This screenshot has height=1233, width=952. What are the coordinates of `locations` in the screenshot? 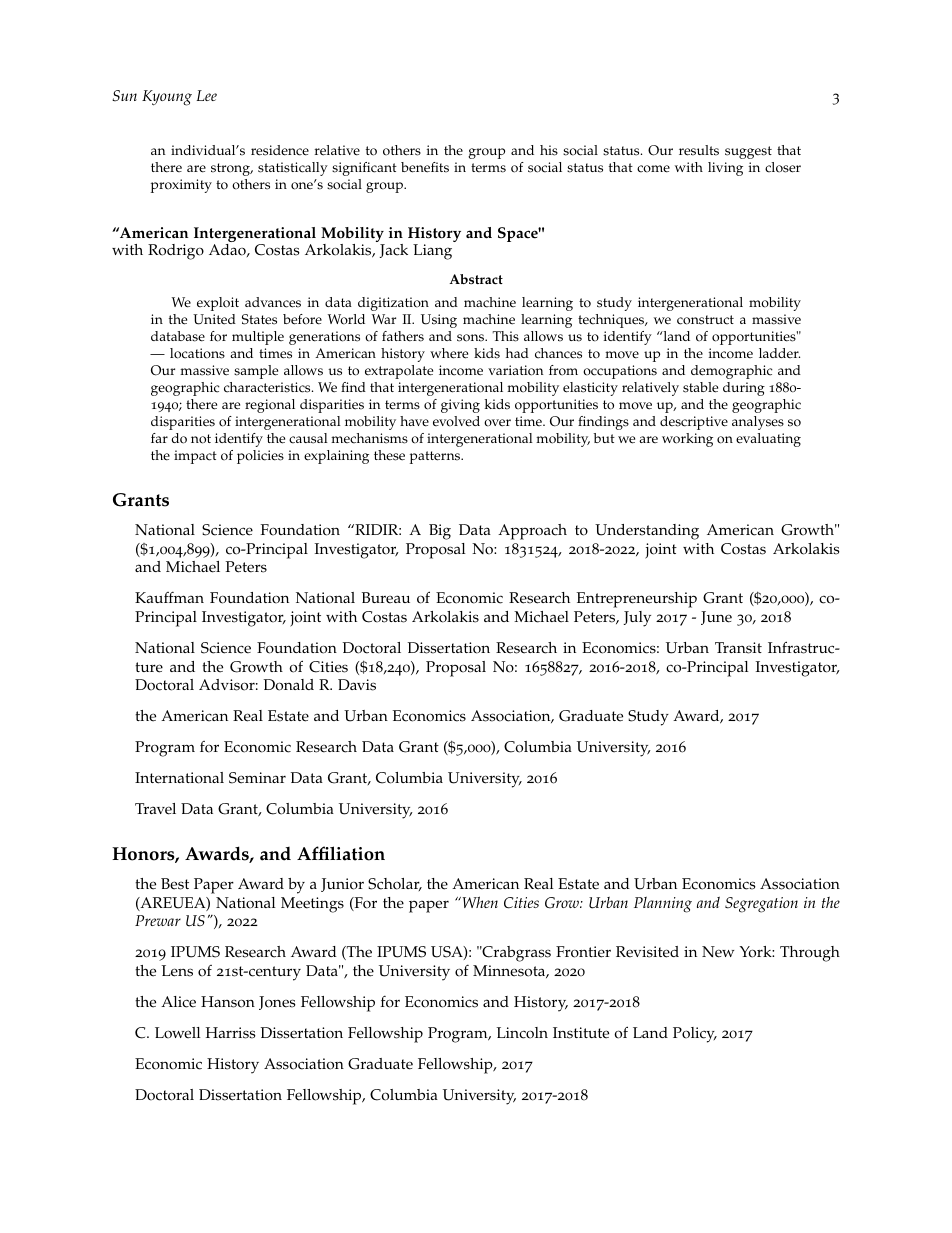 It's located at (197, 353).
